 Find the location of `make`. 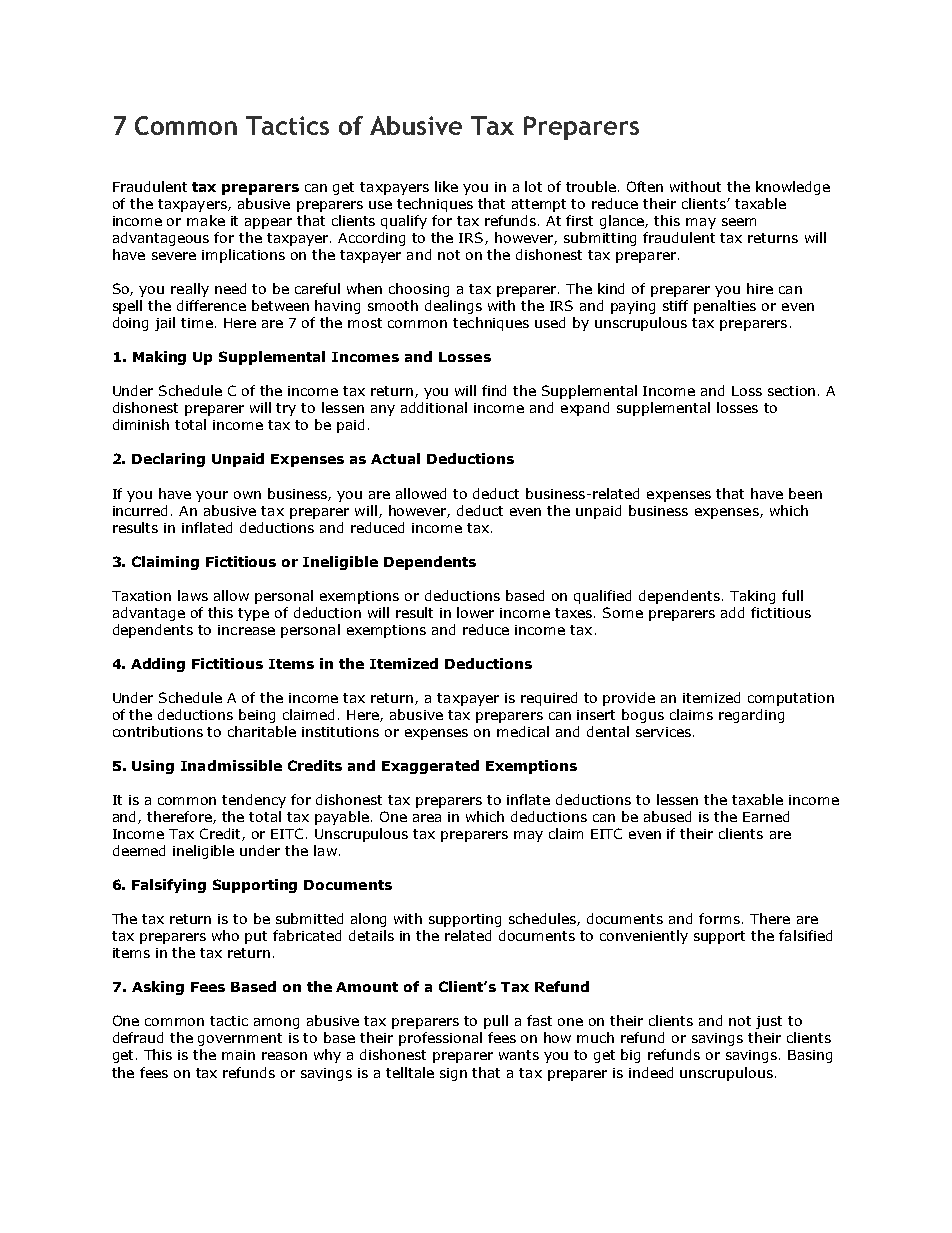

make is located at coordinates (206, 220).
